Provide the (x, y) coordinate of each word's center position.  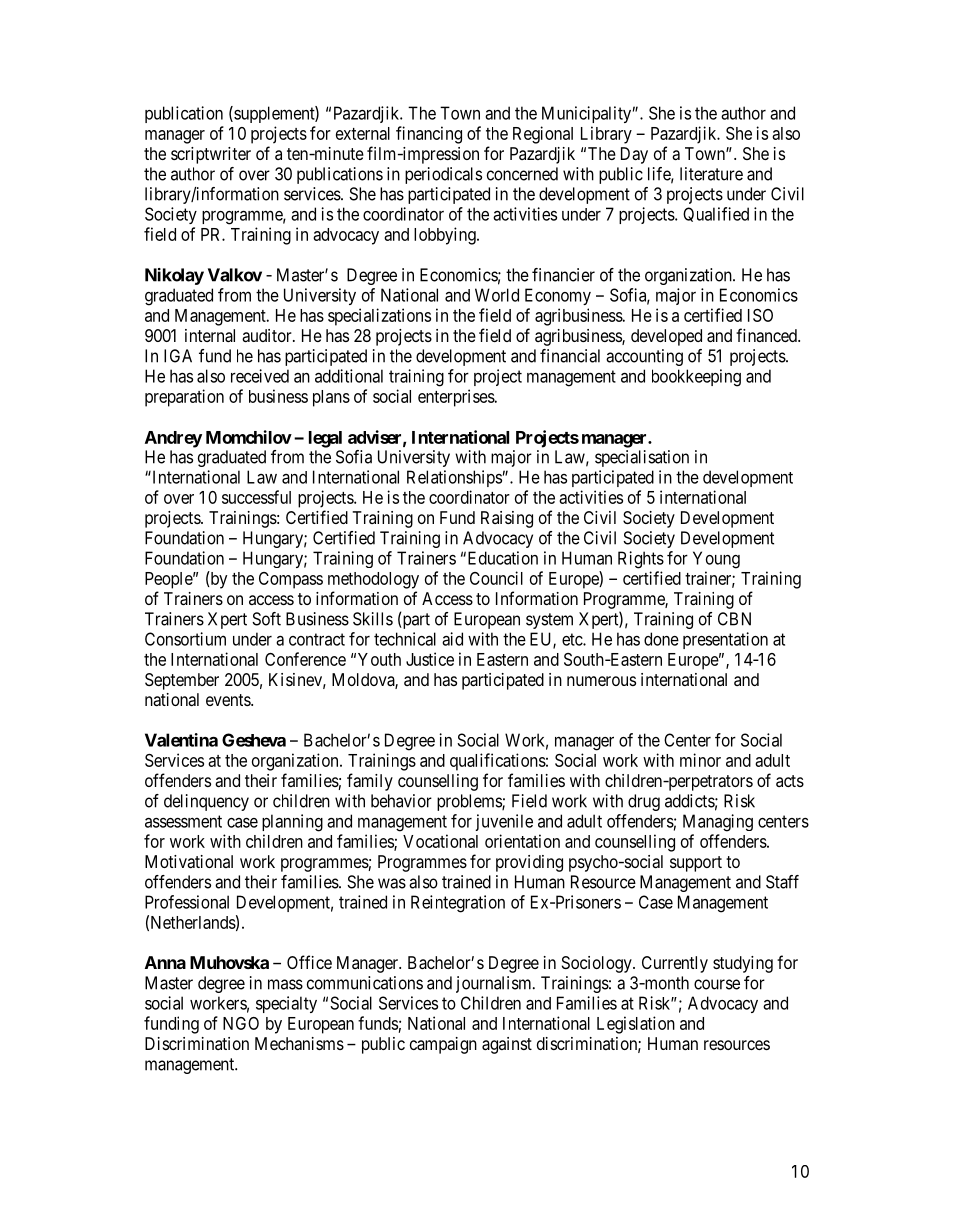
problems (470, 802)
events (229, 700)
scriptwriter (211, 155)
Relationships (454, 478)
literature (711, 174)
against (507, 1045)
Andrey (173, 439)
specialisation (642, 458)
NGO (241, 1023)
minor (700, 760)
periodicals (443, 175)
